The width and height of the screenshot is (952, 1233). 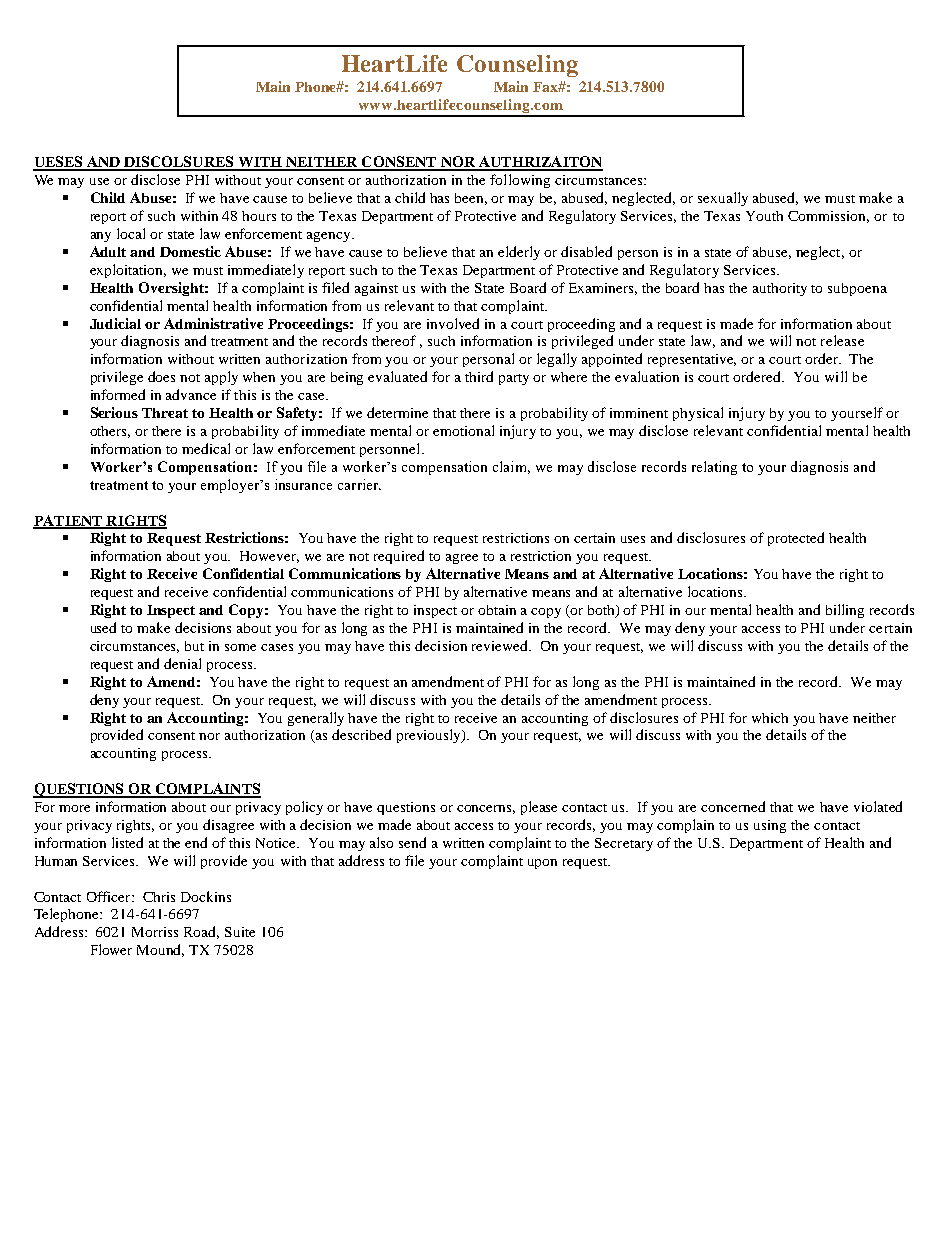 What do you see at coordinates (206, 448) in the screenshot?
I see `medical` at bounding box center [206, 448].
